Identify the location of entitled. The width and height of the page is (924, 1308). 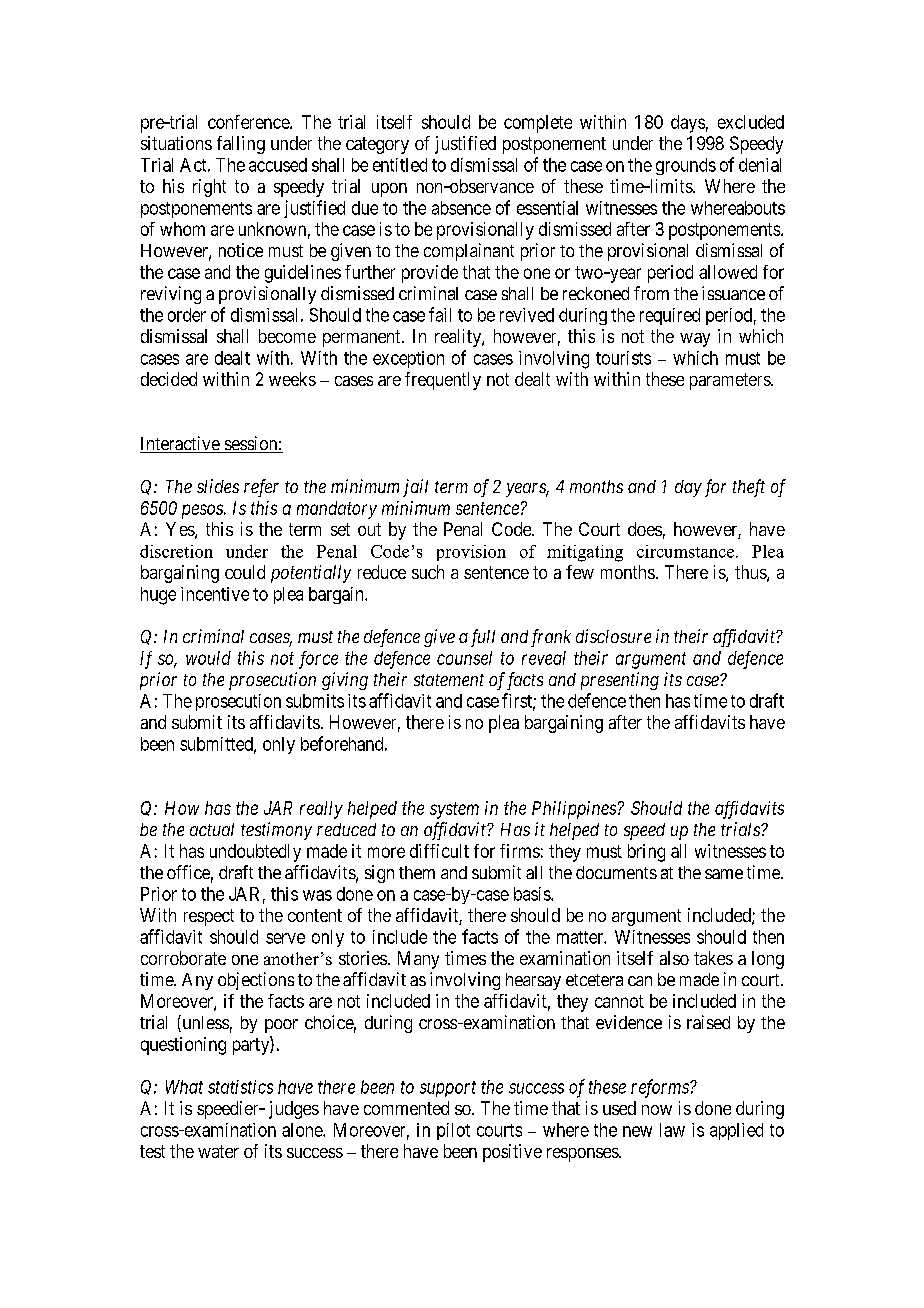
(400, 165).
